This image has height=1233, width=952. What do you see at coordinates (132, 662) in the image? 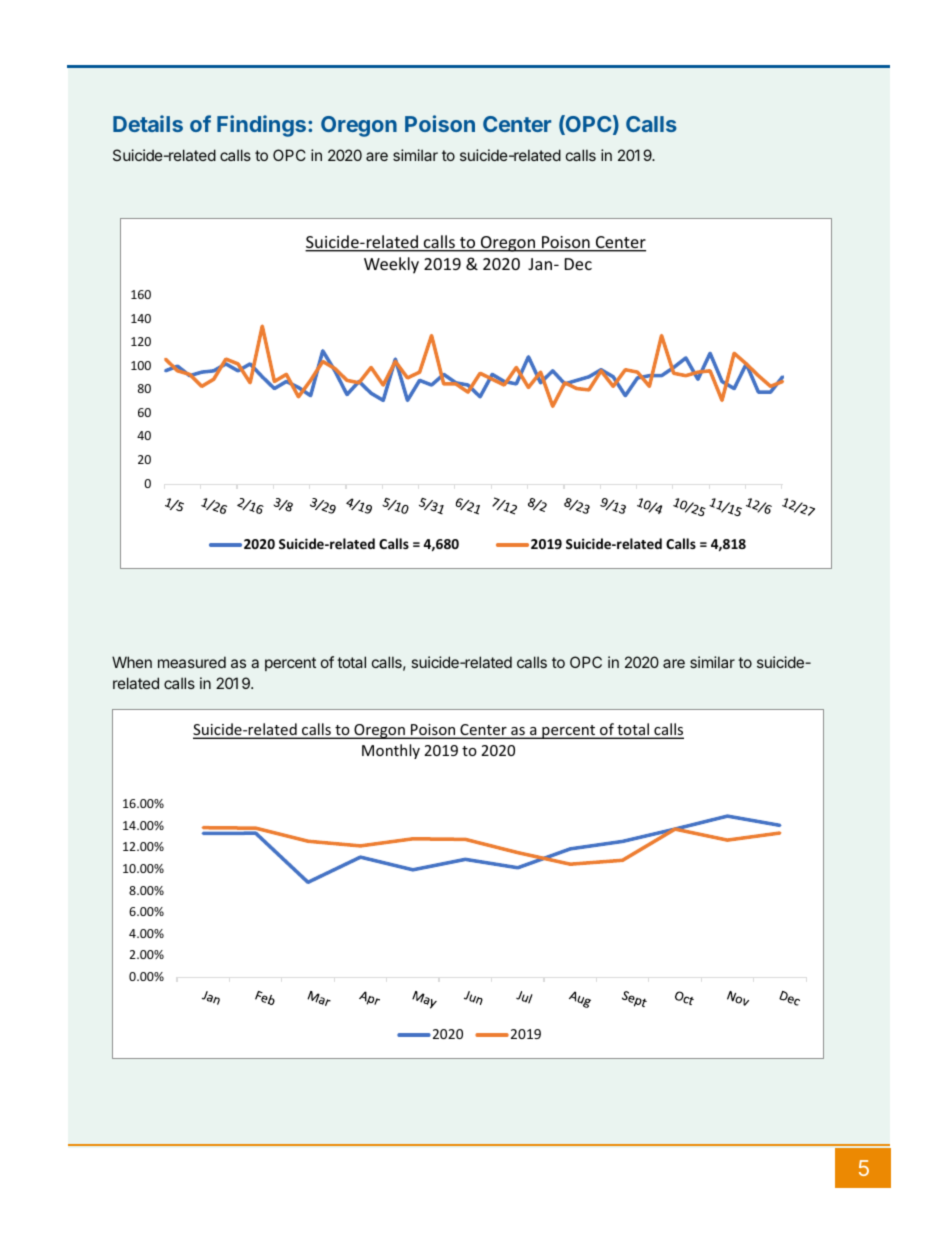
I see `When` at bounding box center [132, 662].
